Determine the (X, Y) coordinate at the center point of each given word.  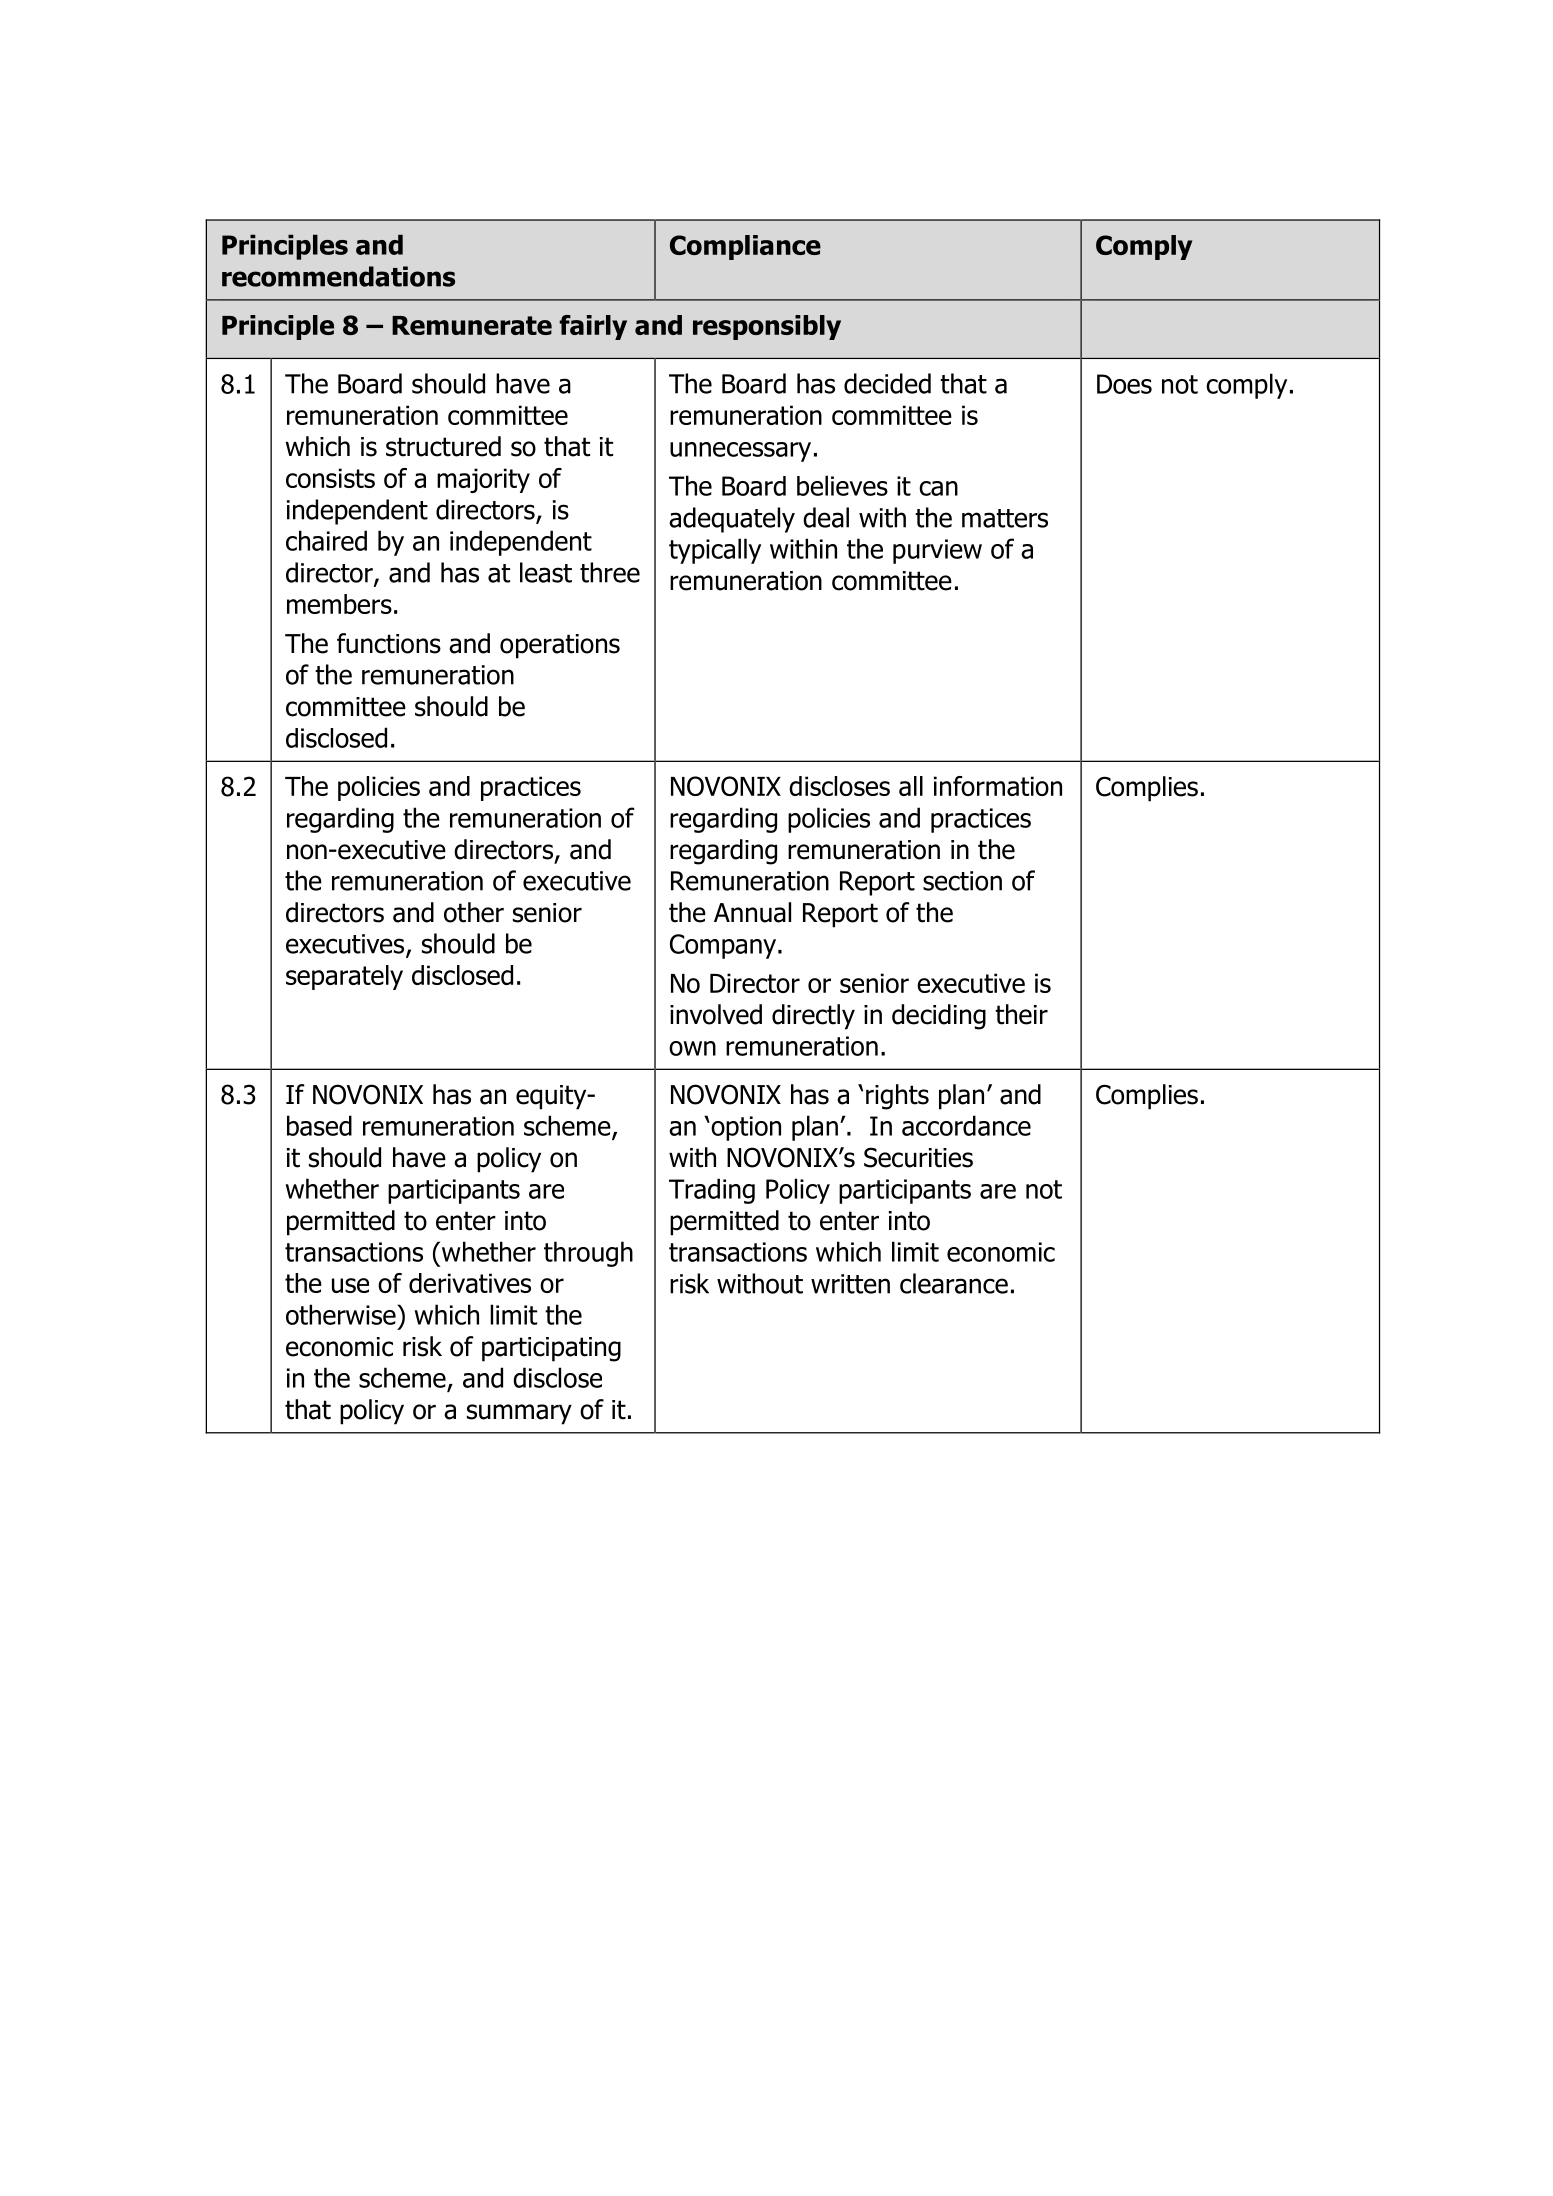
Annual (752, 912)
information (998, 786)
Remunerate (472, 325)
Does (1124, 384)
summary (519, 1414)
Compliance (745, 247)
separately (344, 977)
